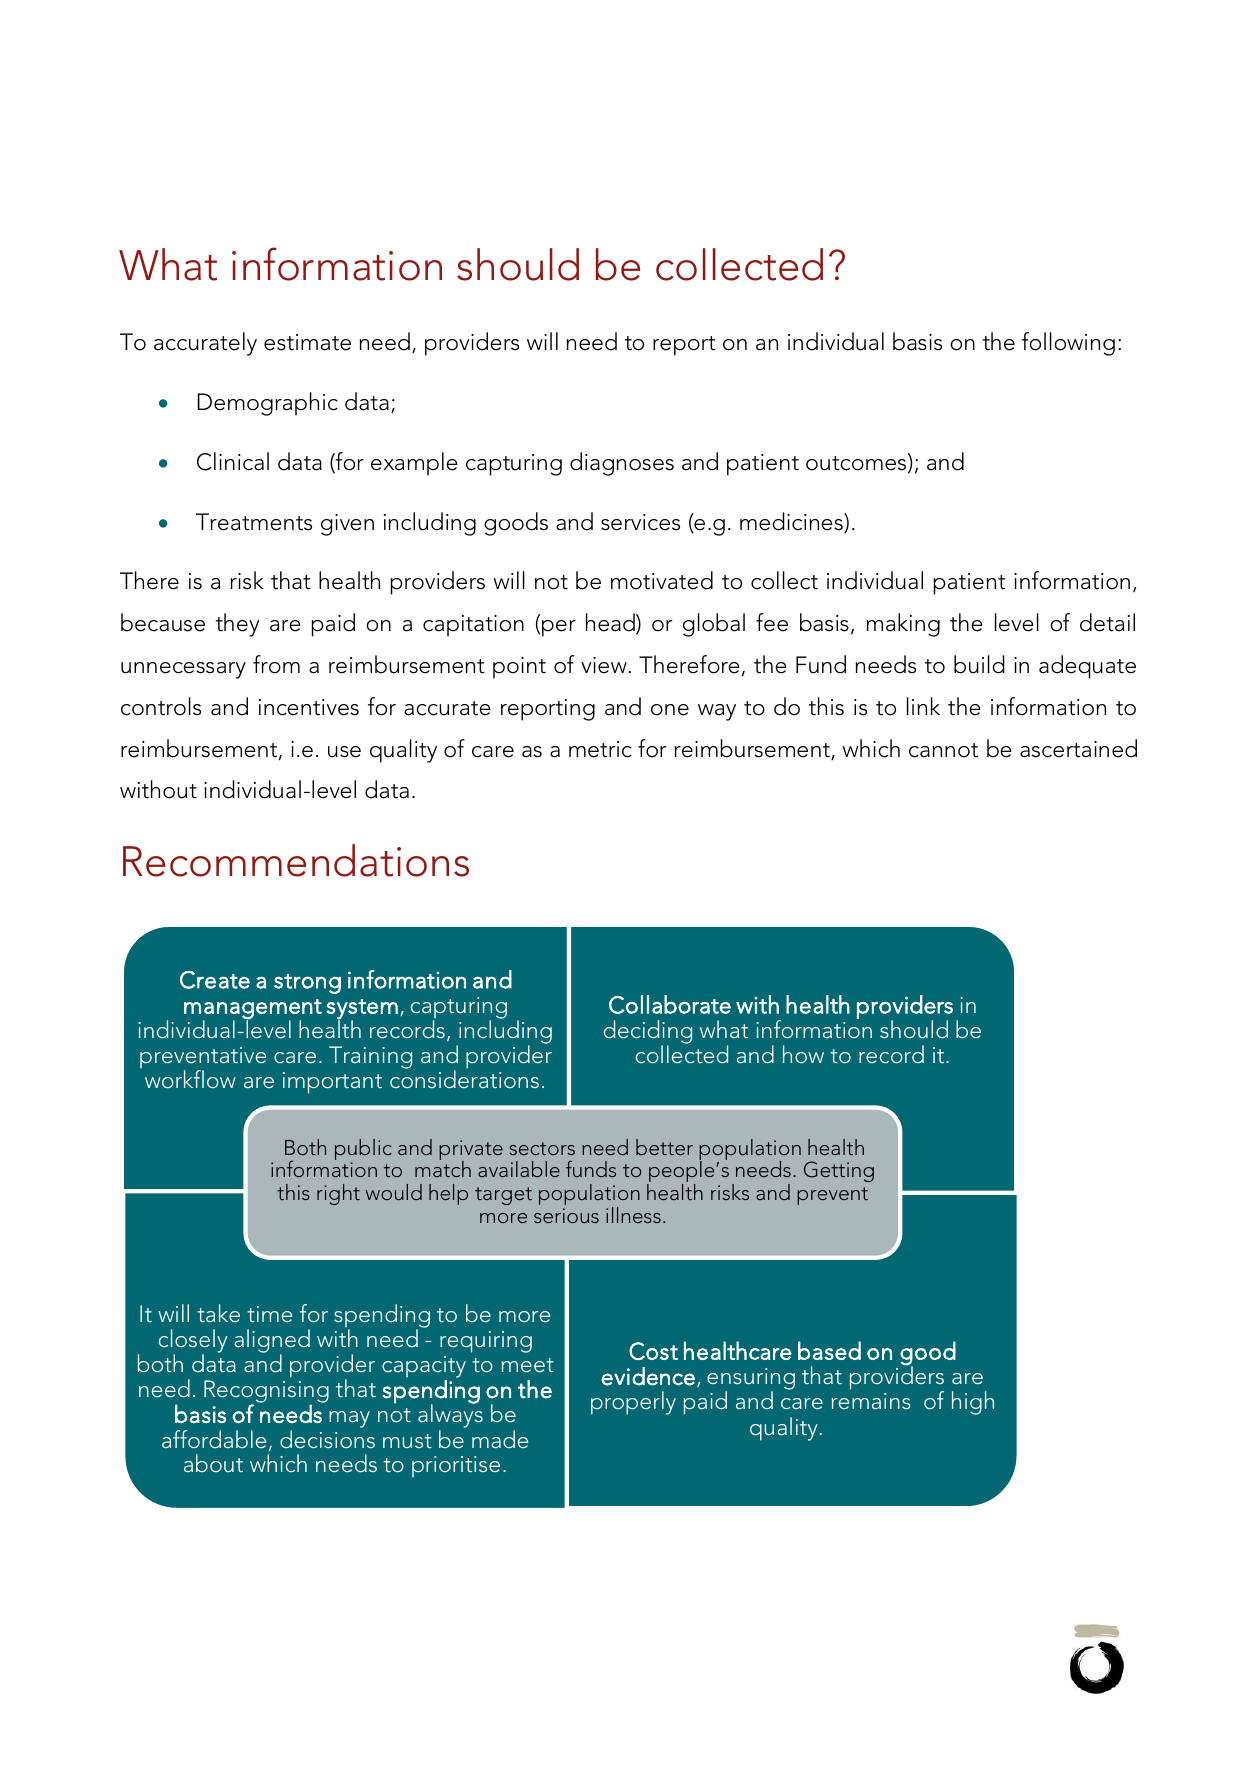 This document has height=1778, width=1258. I want to click on decisions, so click(327, 1439).
